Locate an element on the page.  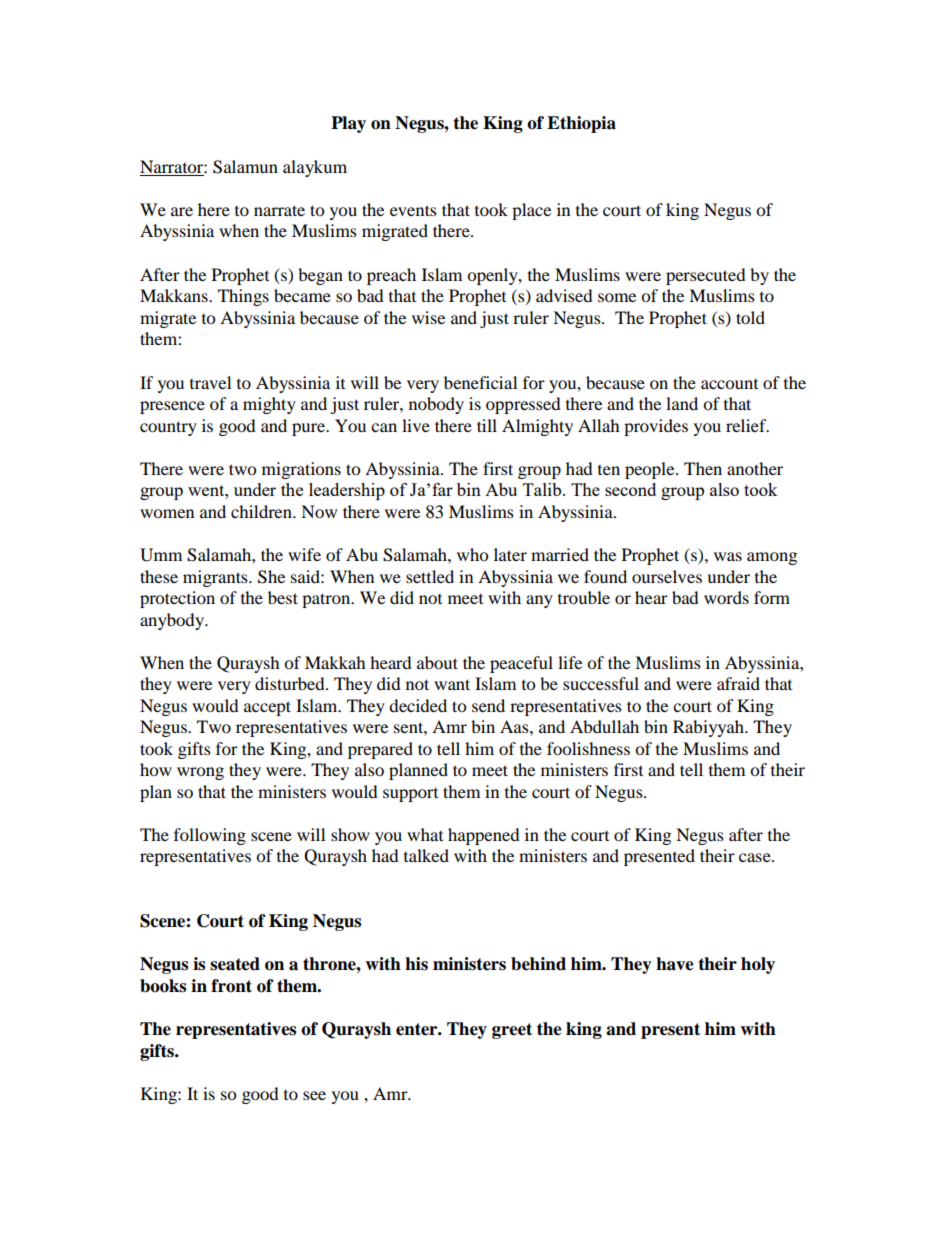
alaykum is located at coordinates (315, 168).
